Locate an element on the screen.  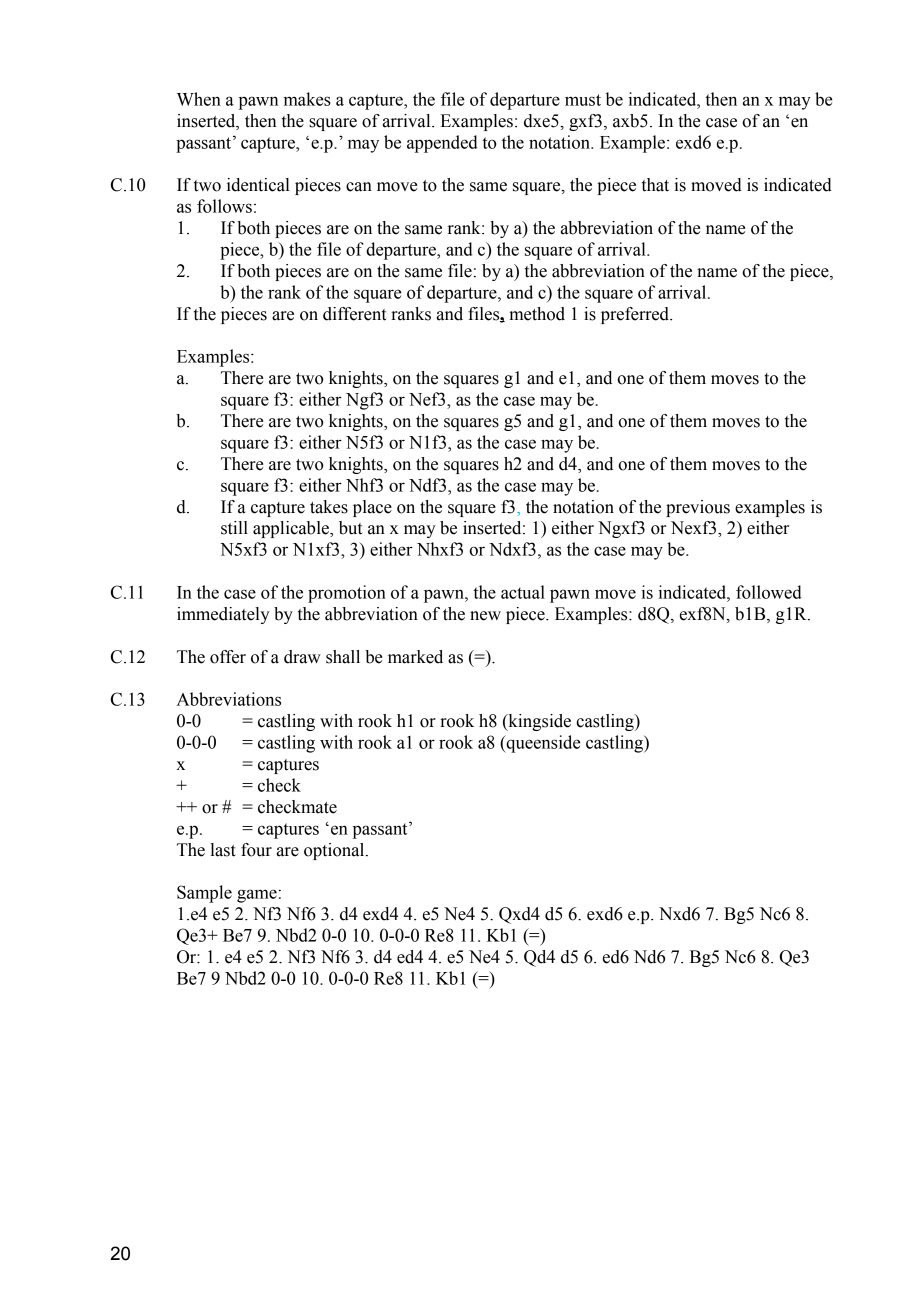
appended is located at coordinates (442, 144).
